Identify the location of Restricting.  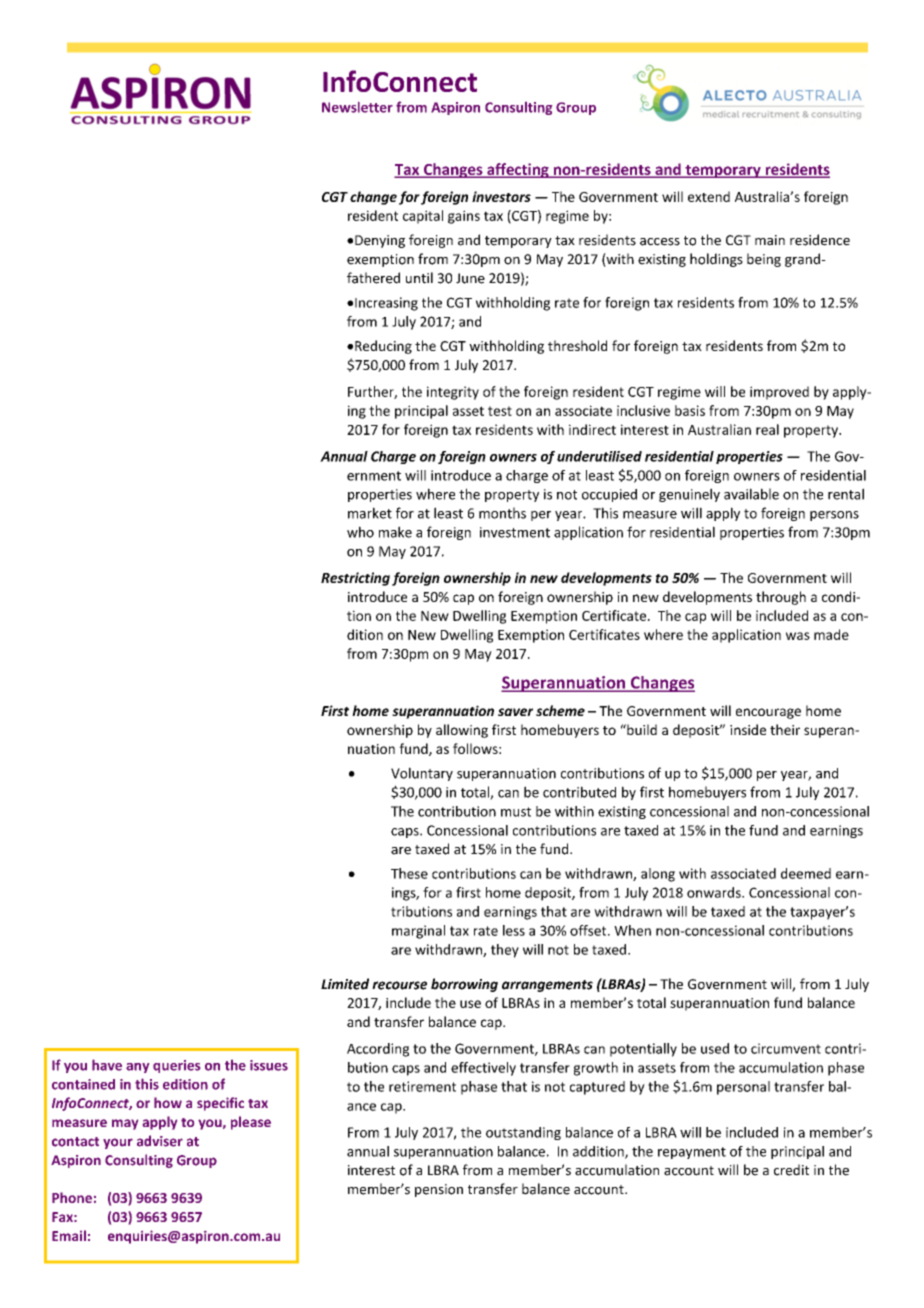
(355, 579).
